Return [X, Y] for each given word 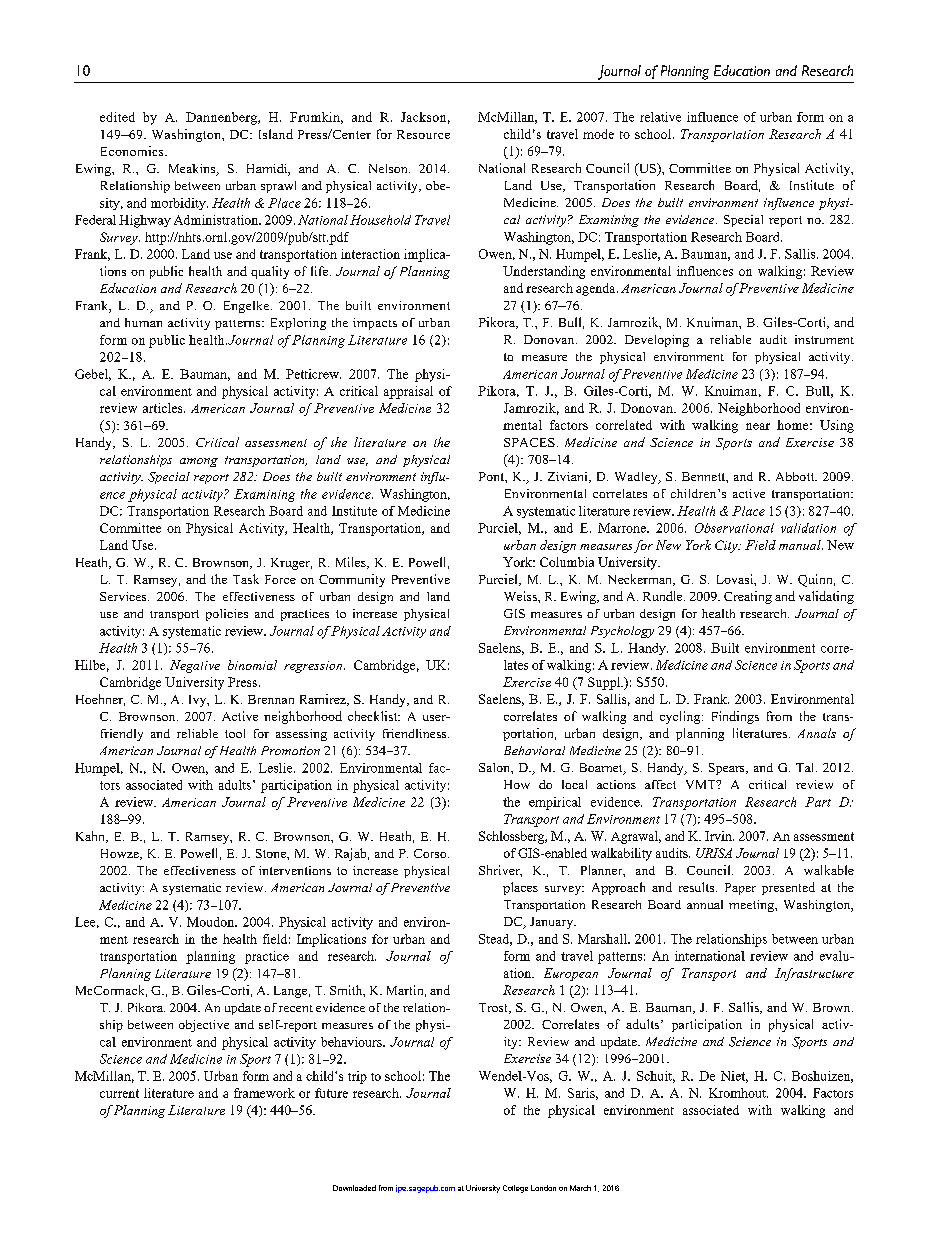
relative [660, 117]
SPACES [529, 442]
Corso [431, 853]
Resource [423, 134]
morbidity [179, 204]
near [758, 426]
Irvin [719, 836]
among [199, 462]
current [119, 1093]
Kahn [91, 837]
